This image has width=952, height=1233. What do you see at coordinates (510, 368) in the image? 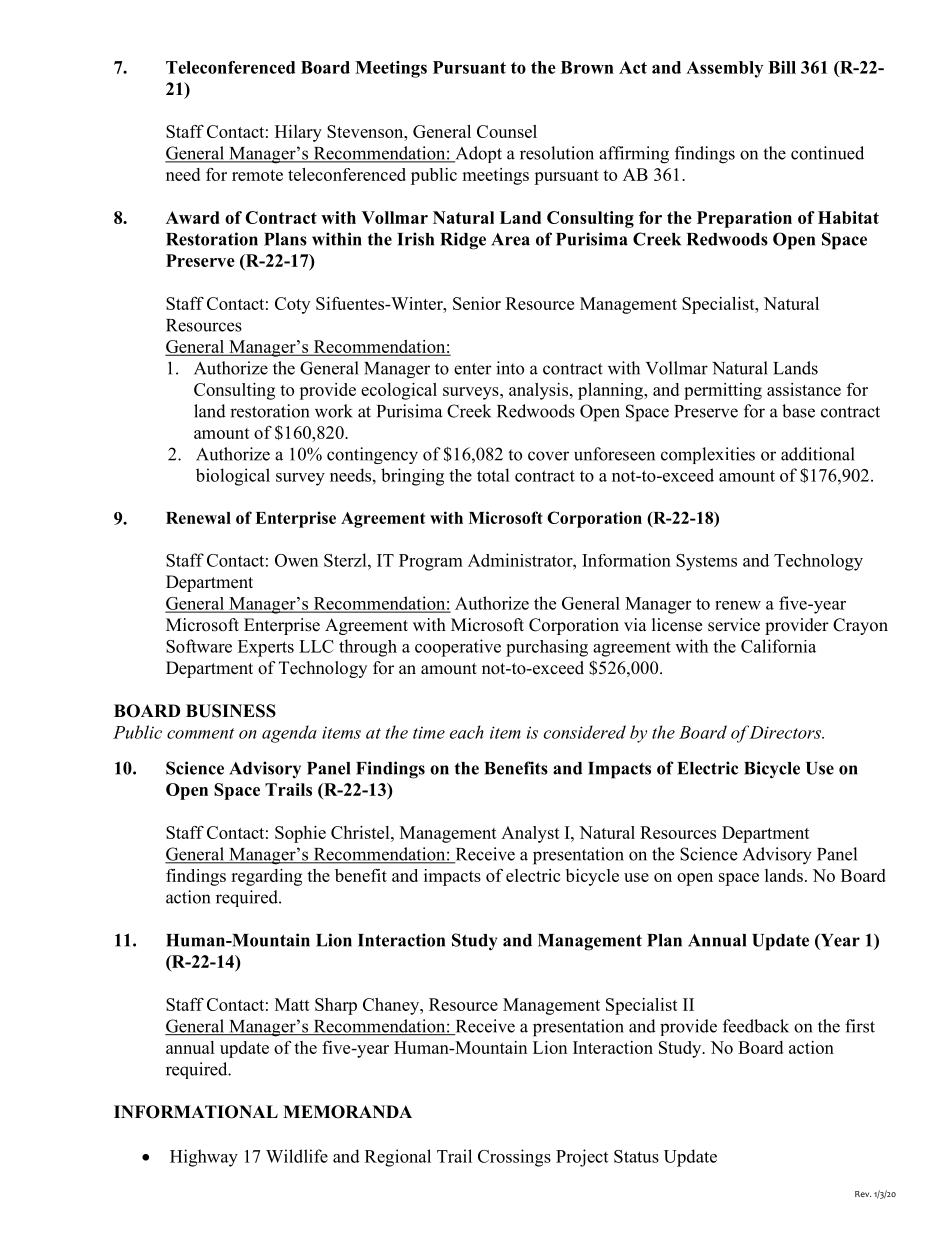
I see `into` at bounding box center [510, 368].
